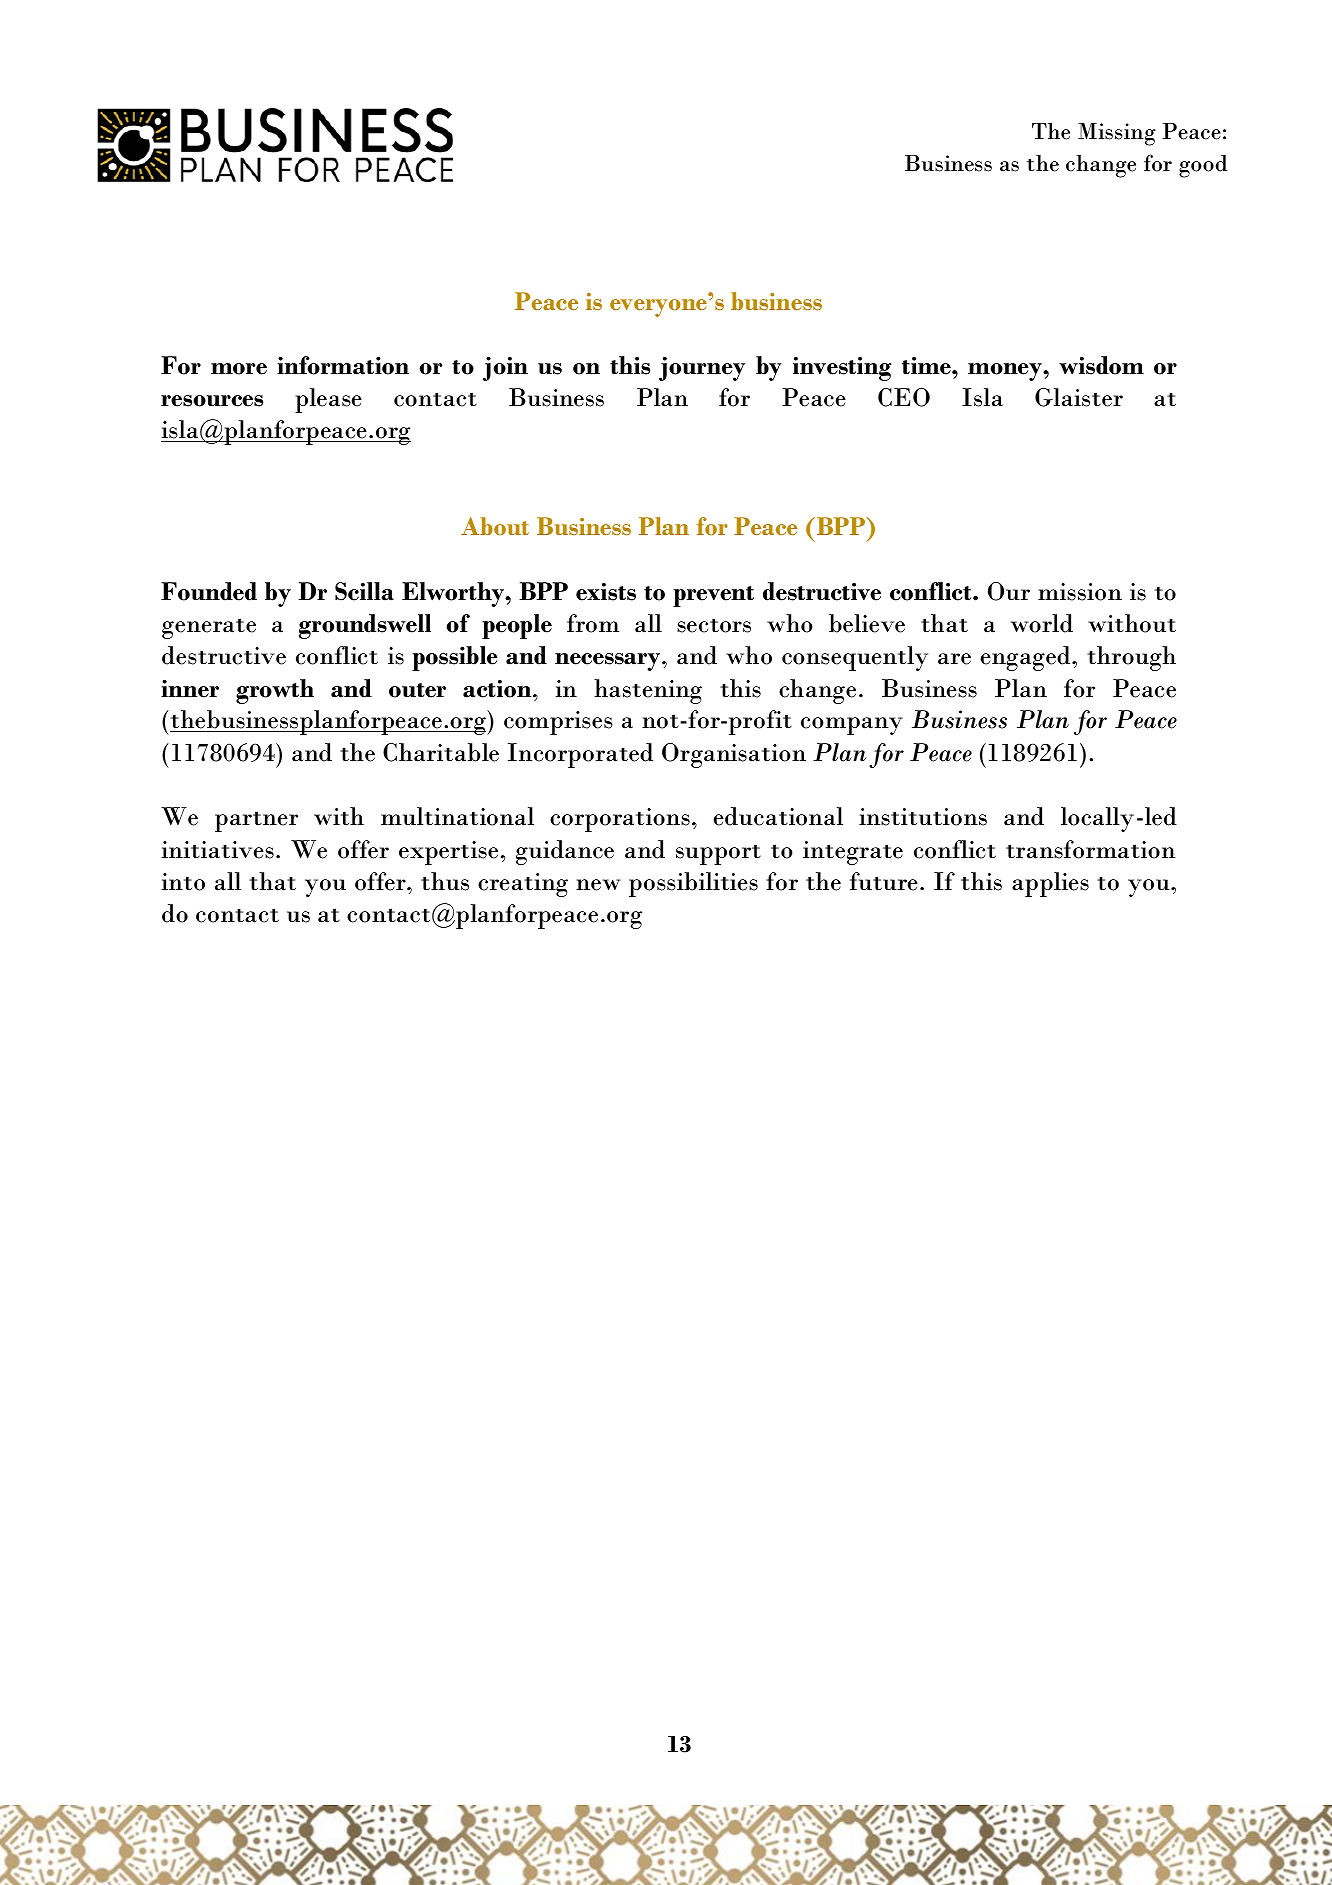 The height and width of the screenshot is (1885, 1332). What do you see at coordinates (1101, 365) in the screenshot?
I see `wisdom` at bounding box center [1101, 365].
